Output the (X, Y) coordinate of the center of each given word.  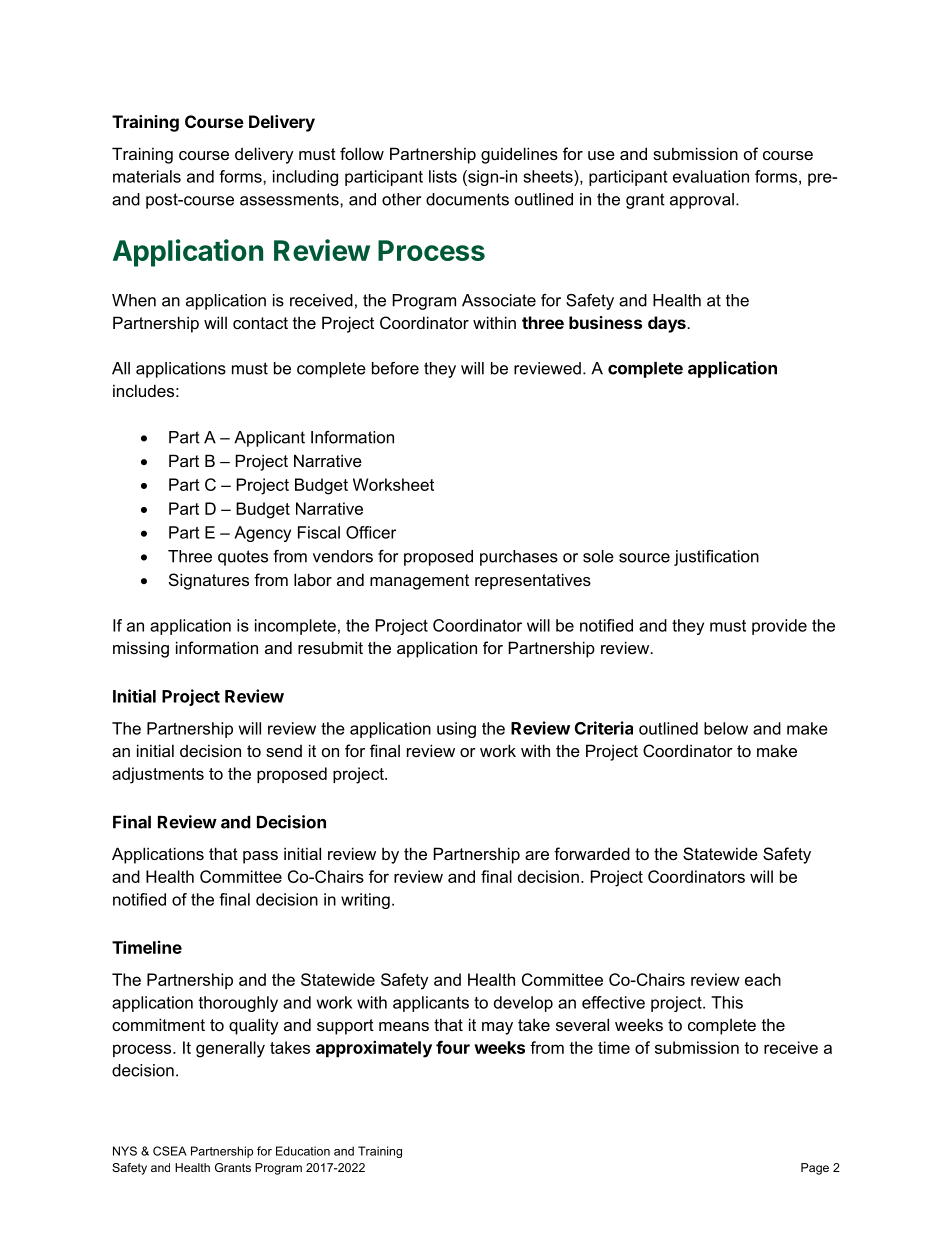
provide (779, 627)
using (456, 730)
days (668, 324)
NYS (125, 1151)
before (395, 368)
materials (147, 176)
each (763, 979)
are (537, 855)
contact (260, 323)
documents (467, 199)
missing (141, 649)
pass (260, 857)
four (453, 1047)
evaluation (711, 176)
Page (815, 1169)
